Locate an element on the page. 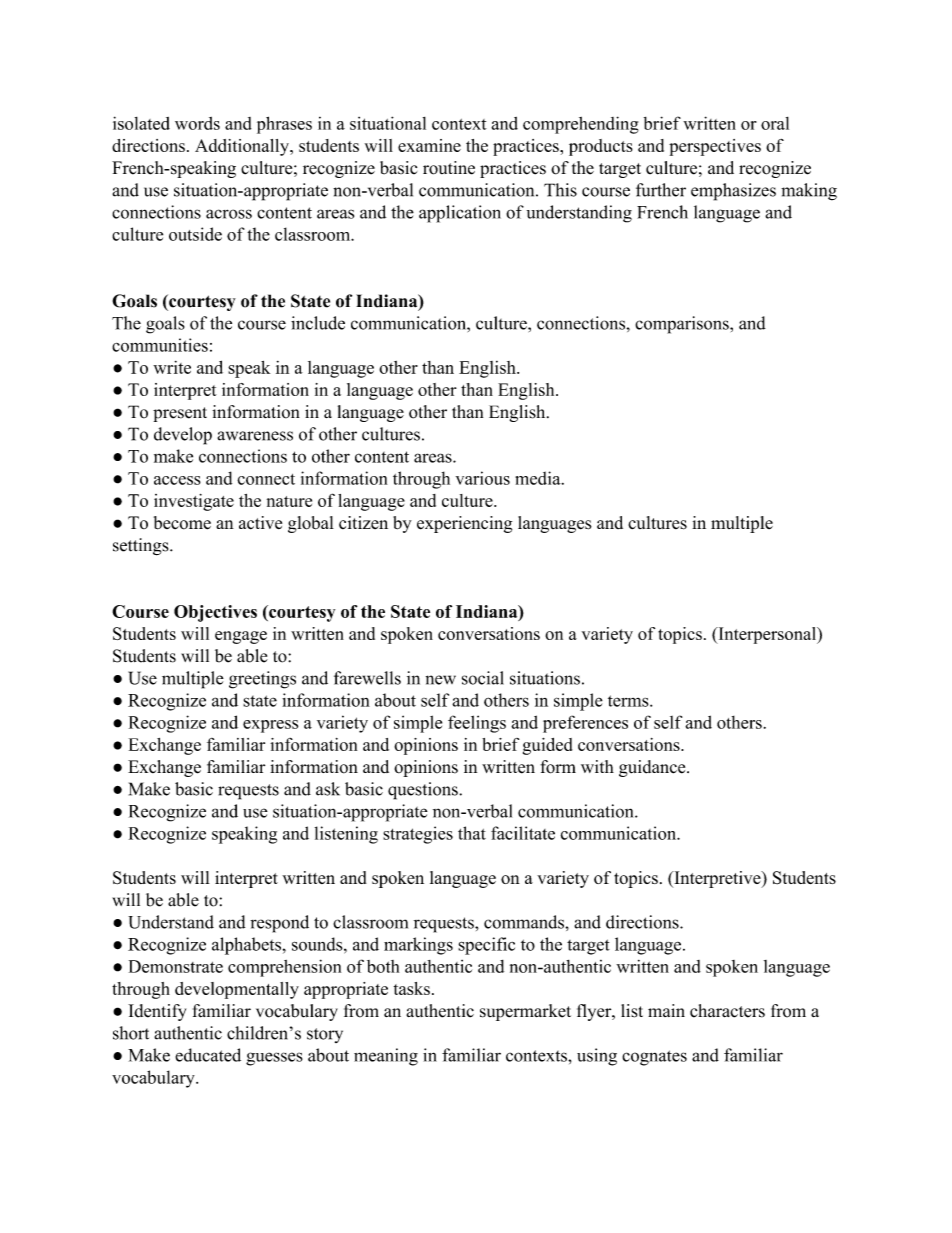 The width and height of the image is (952, 1233). social is located at coordinates (483, 678).
